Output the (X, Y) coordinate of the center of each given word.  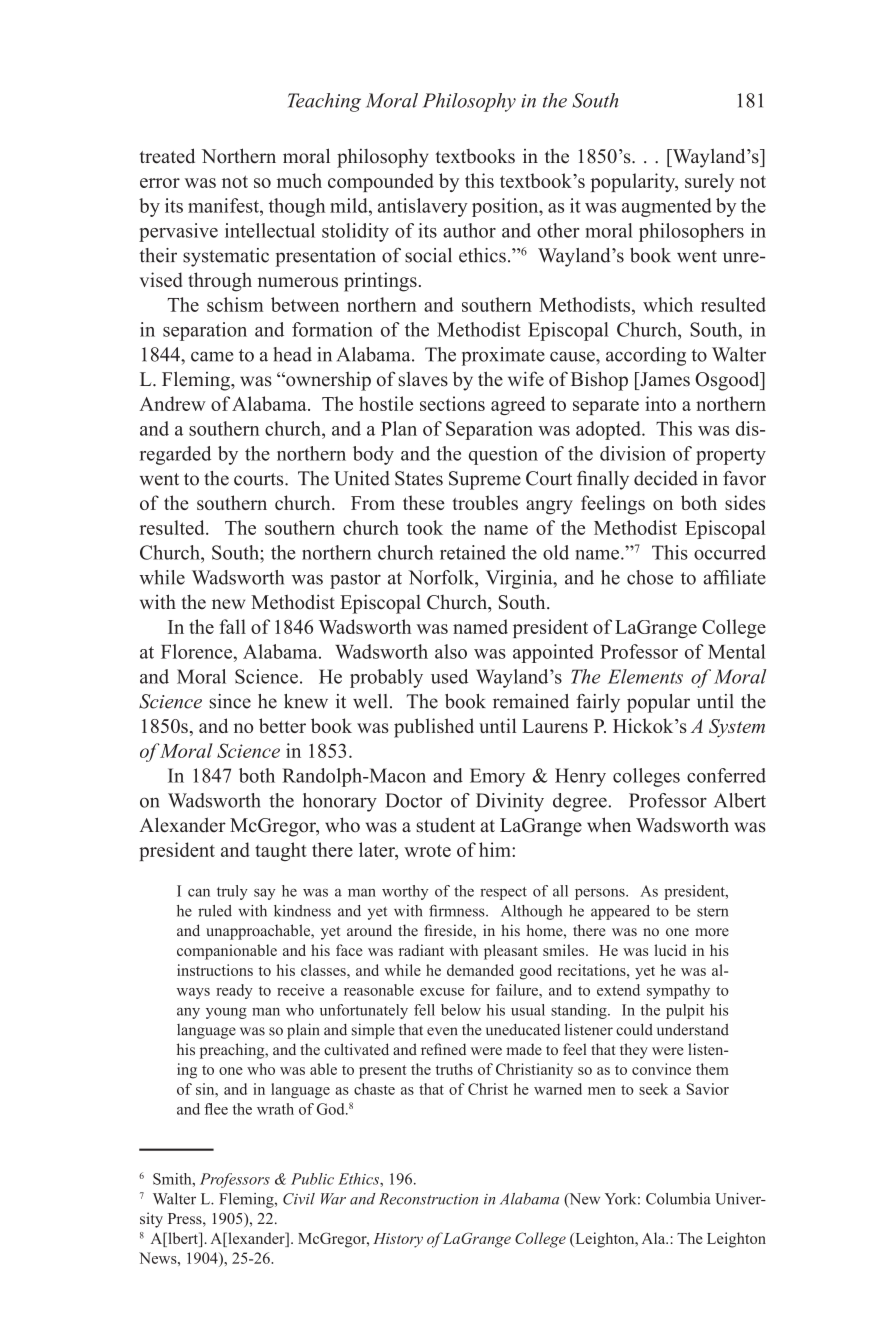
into (660, 403)
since (230, 701)
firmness (458, 911)
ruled (215, 911)
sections (452, 403)
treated (167, 156)
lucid (670, 950)
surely (709, 182)
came (212, 356)
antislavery (423, 207)
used (449, 676)
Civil (299, 1199)
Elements (645, 676)
